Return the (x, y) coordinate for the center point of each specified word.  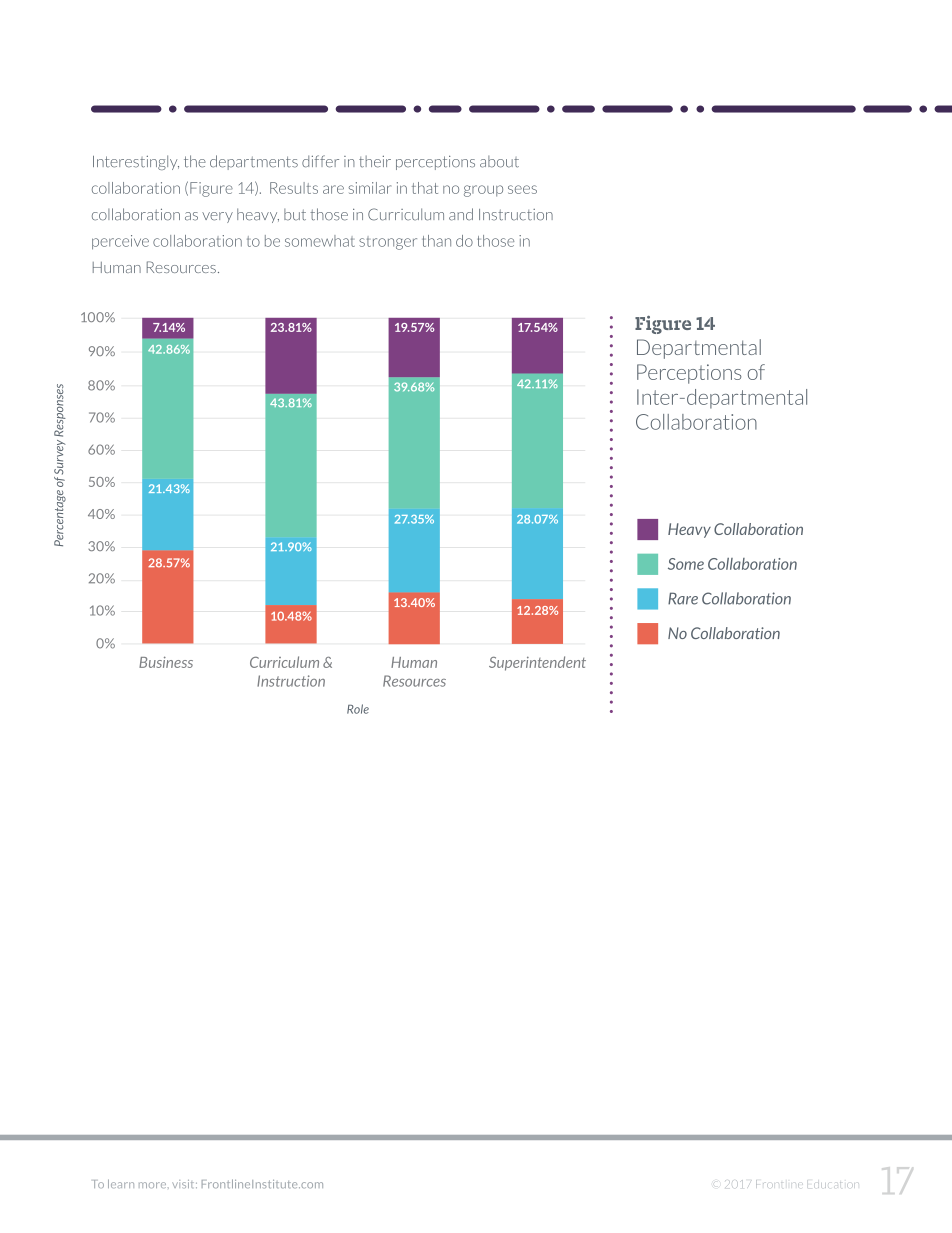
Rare (683, 598)
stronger (388, 243)
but (295, 215)
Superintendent (537, 663)
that (425, 188)
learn (121, 1183)
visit (184, 1184)
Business (166, 662)
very (217, 217)
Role (358, 709)
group (483, 191)
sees (522, 189)
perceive (120, 242)
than (436, 241)
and (461, 214)
